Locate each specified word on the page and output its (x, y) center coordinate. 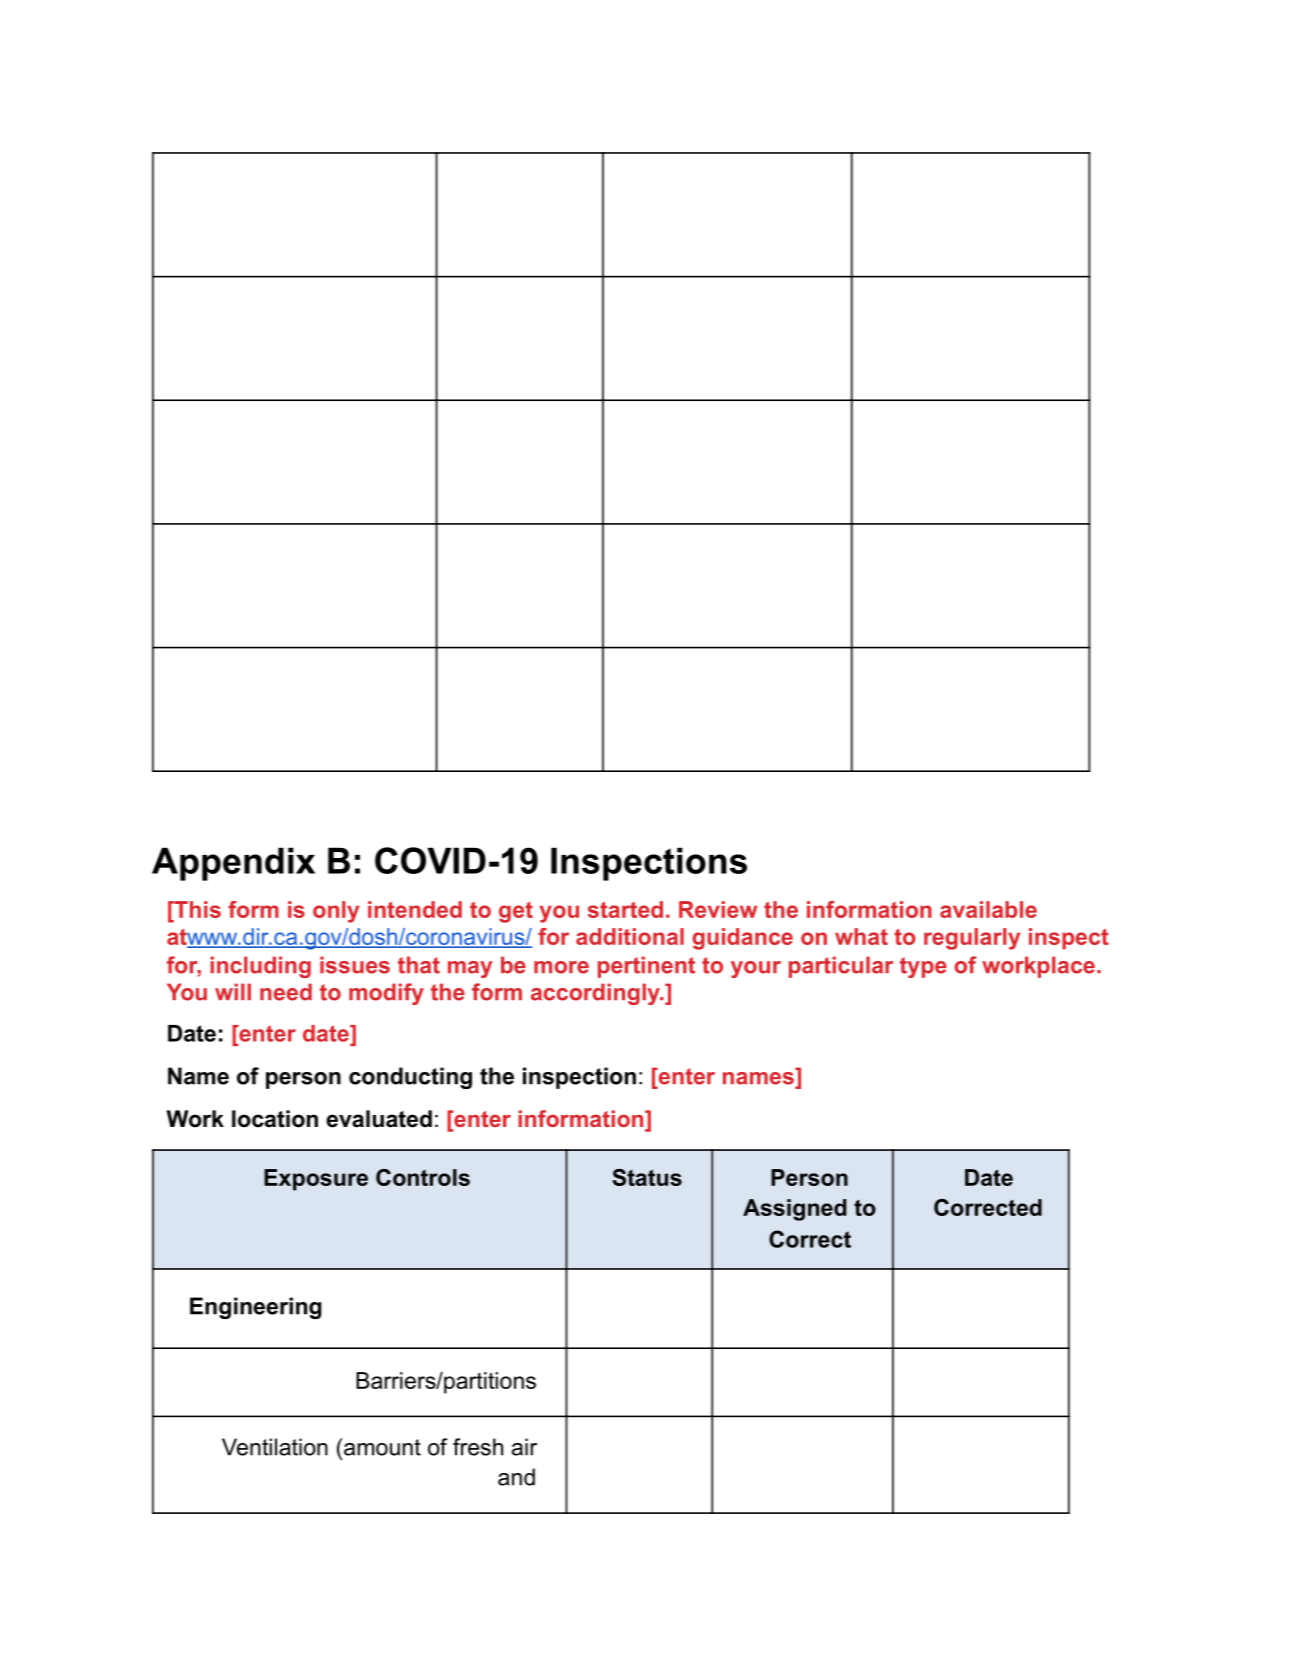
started (625, 909)
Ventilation (275, 1447)
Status (647, 1177)
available (988, 909)
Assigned (795, 1210)
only (336, 912)
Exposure (316, 1180)
